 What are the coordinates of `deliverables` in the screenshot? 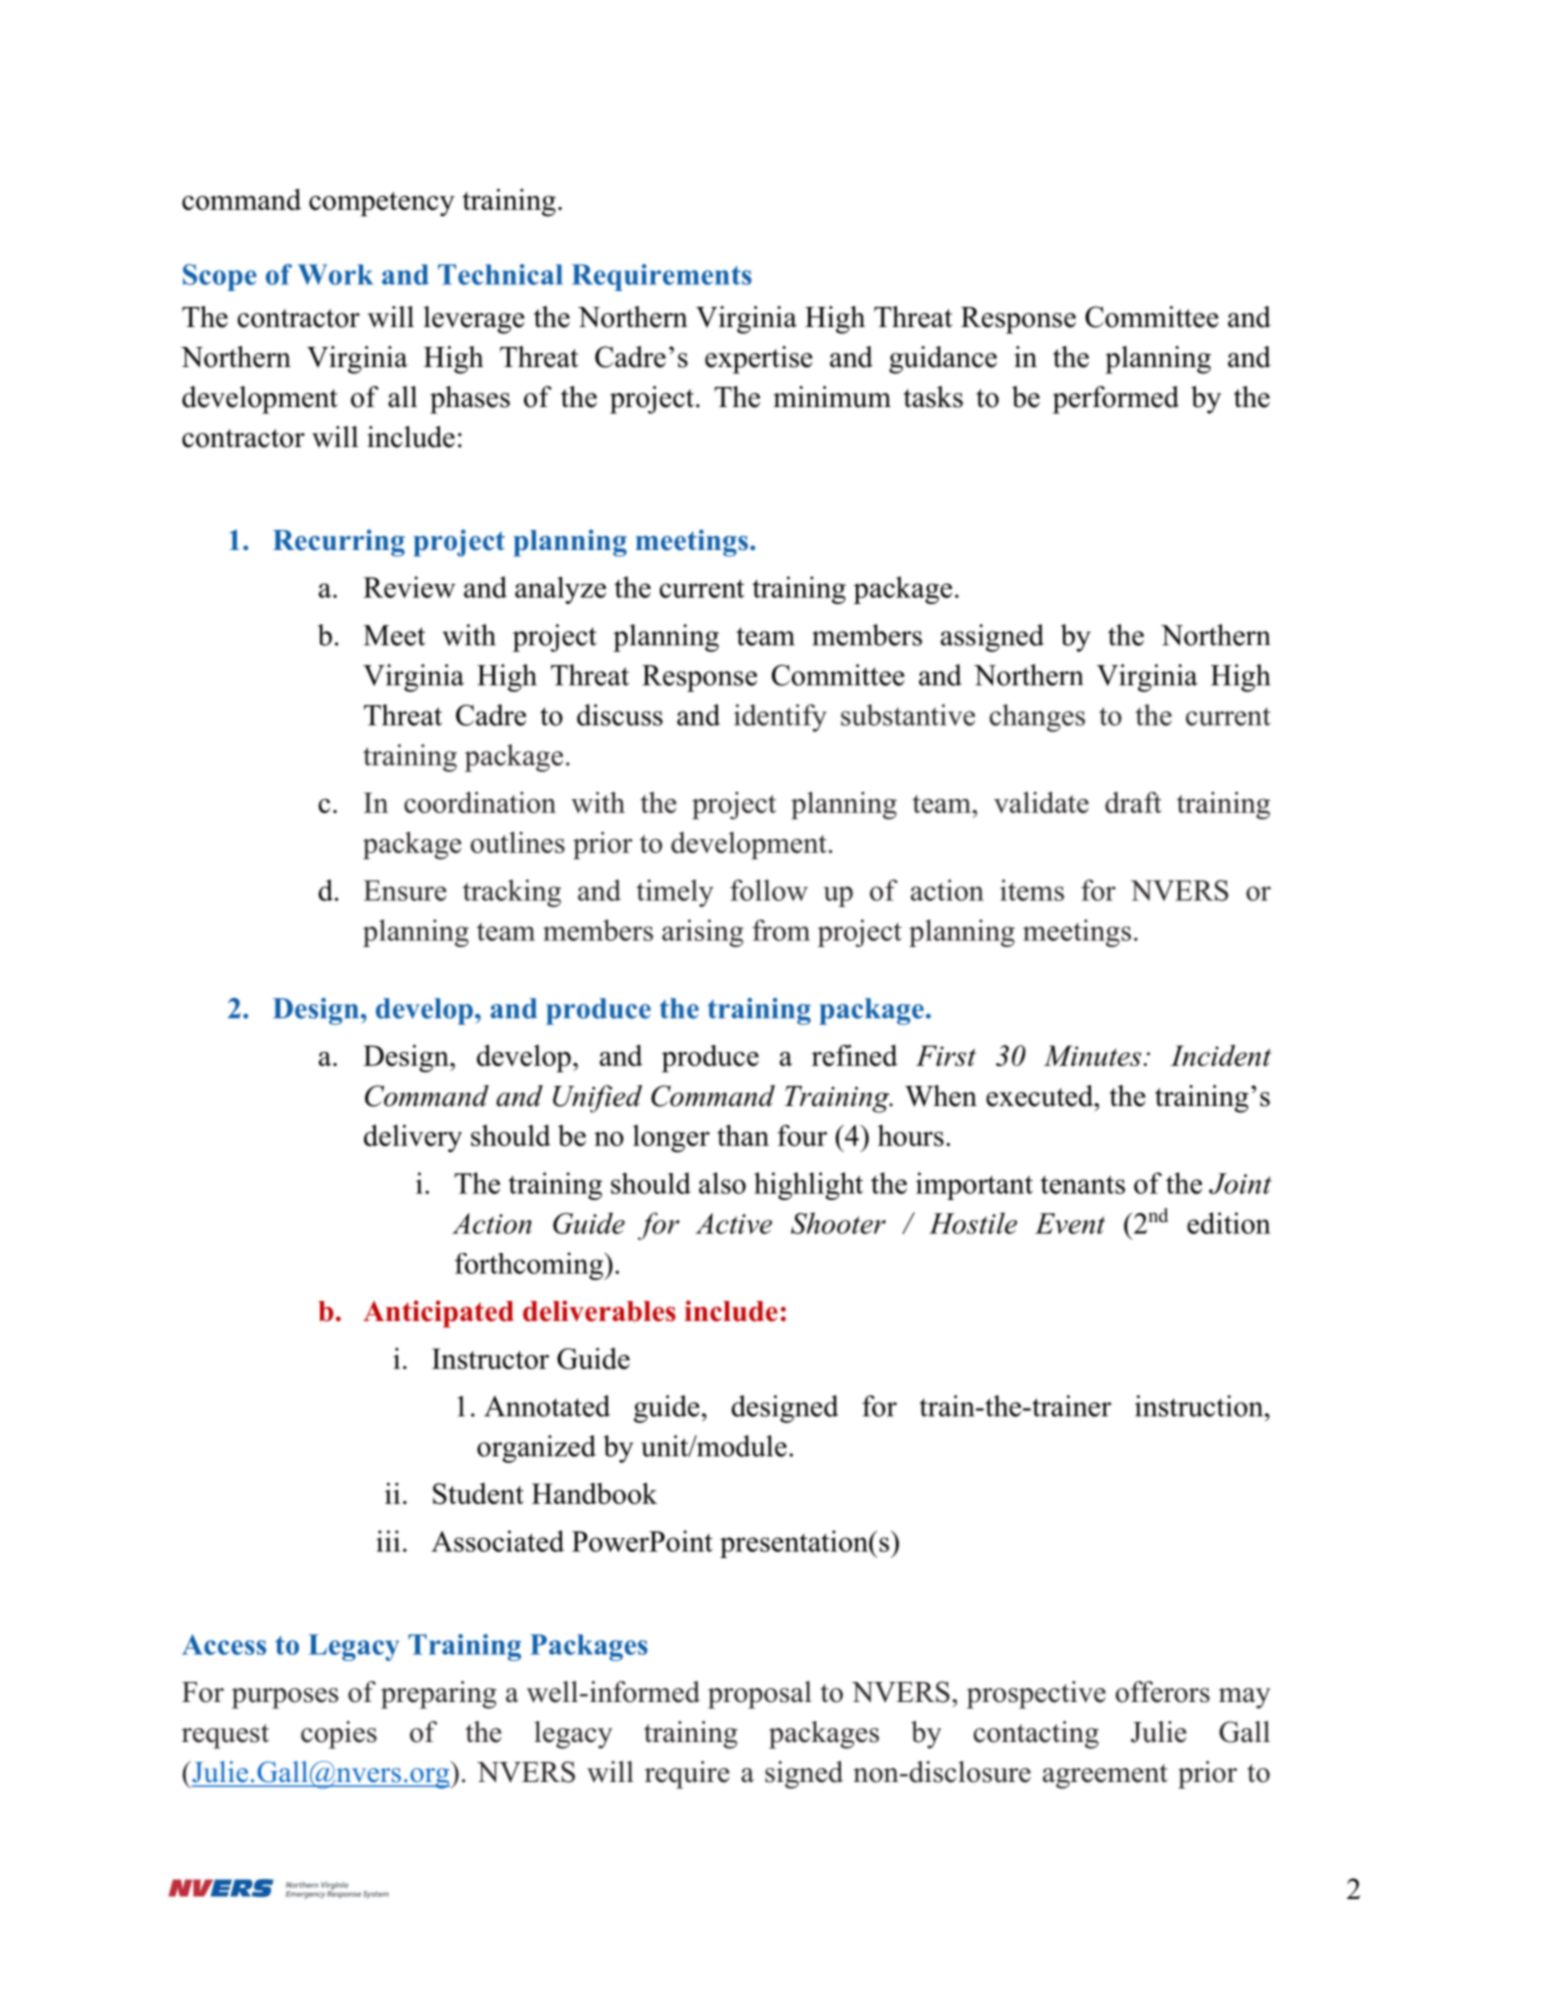 It's located at (599, 1311).
